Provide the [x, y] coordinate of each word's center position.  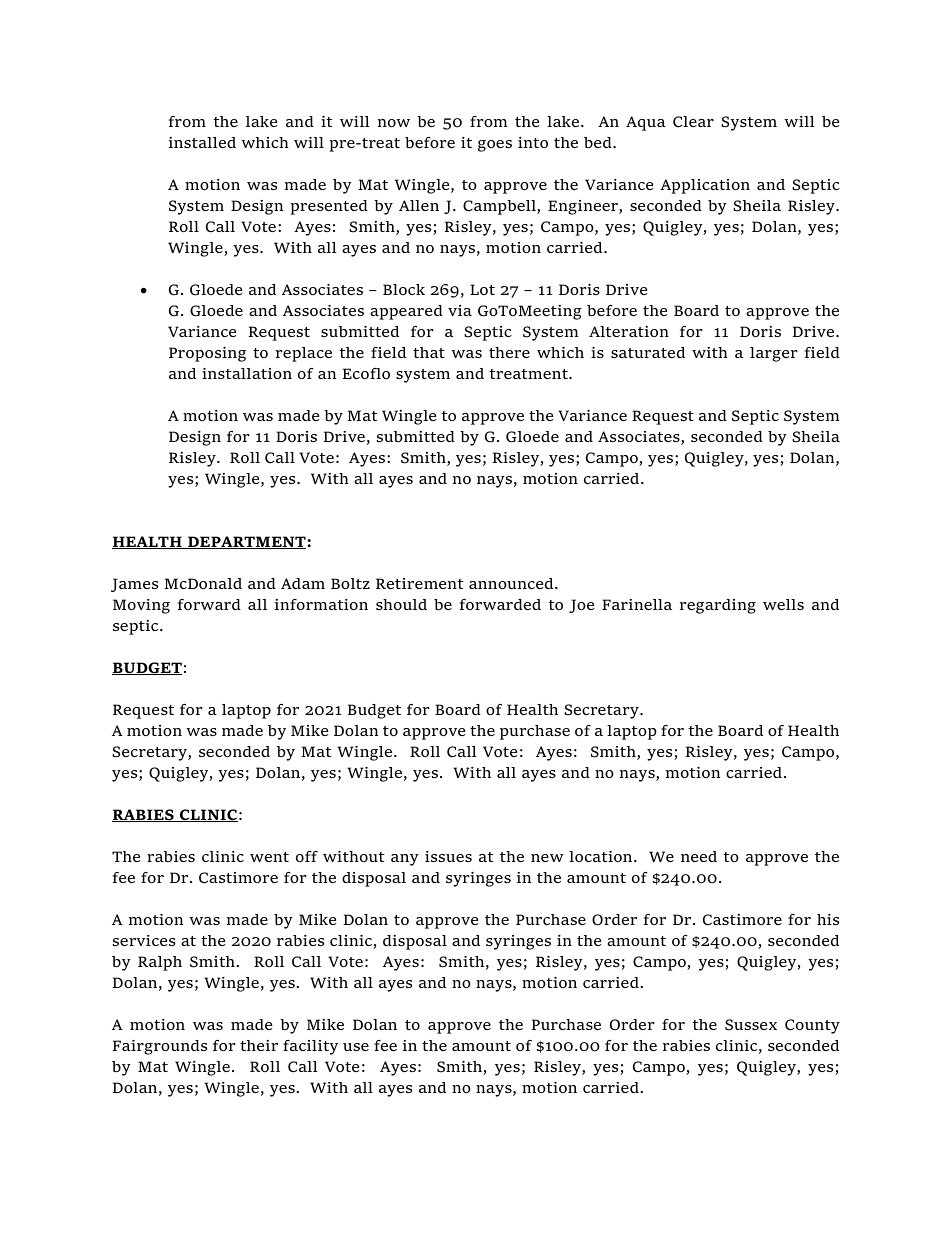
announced [512, 583]
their [259, 1045]
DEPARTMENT [247, 542]
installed [202, 142]
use [356, 1047]
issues [448, 856]
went [269, 857]
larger [774, 354]
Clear [693, 122]
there [509, 352]
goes [495, 146]
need [699, 856]
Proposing [207, 354]
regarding [718, 606]
